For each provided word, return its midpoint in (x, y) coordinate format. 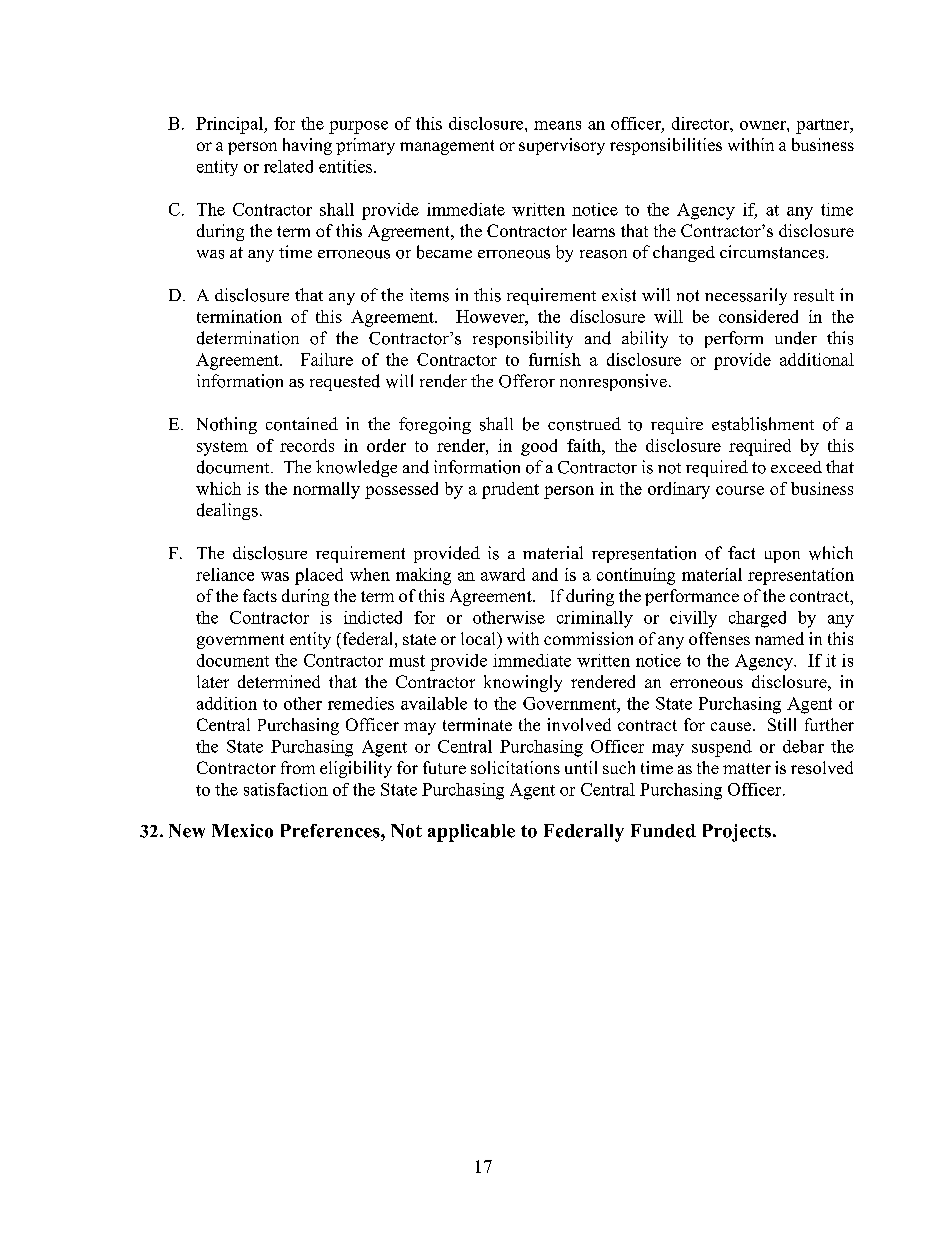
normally (326, 490)
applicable (471, 833)
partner (824, 126)
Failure (327, 359)
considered (758, 316)
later (213, 681)
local (479, 638)
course (740, 490)
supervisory (562, 146)
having (307, 146)
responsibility (523, 339)
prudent (510, 490)
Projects (737, 833)
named (779, 638)
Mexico (242, 831)
